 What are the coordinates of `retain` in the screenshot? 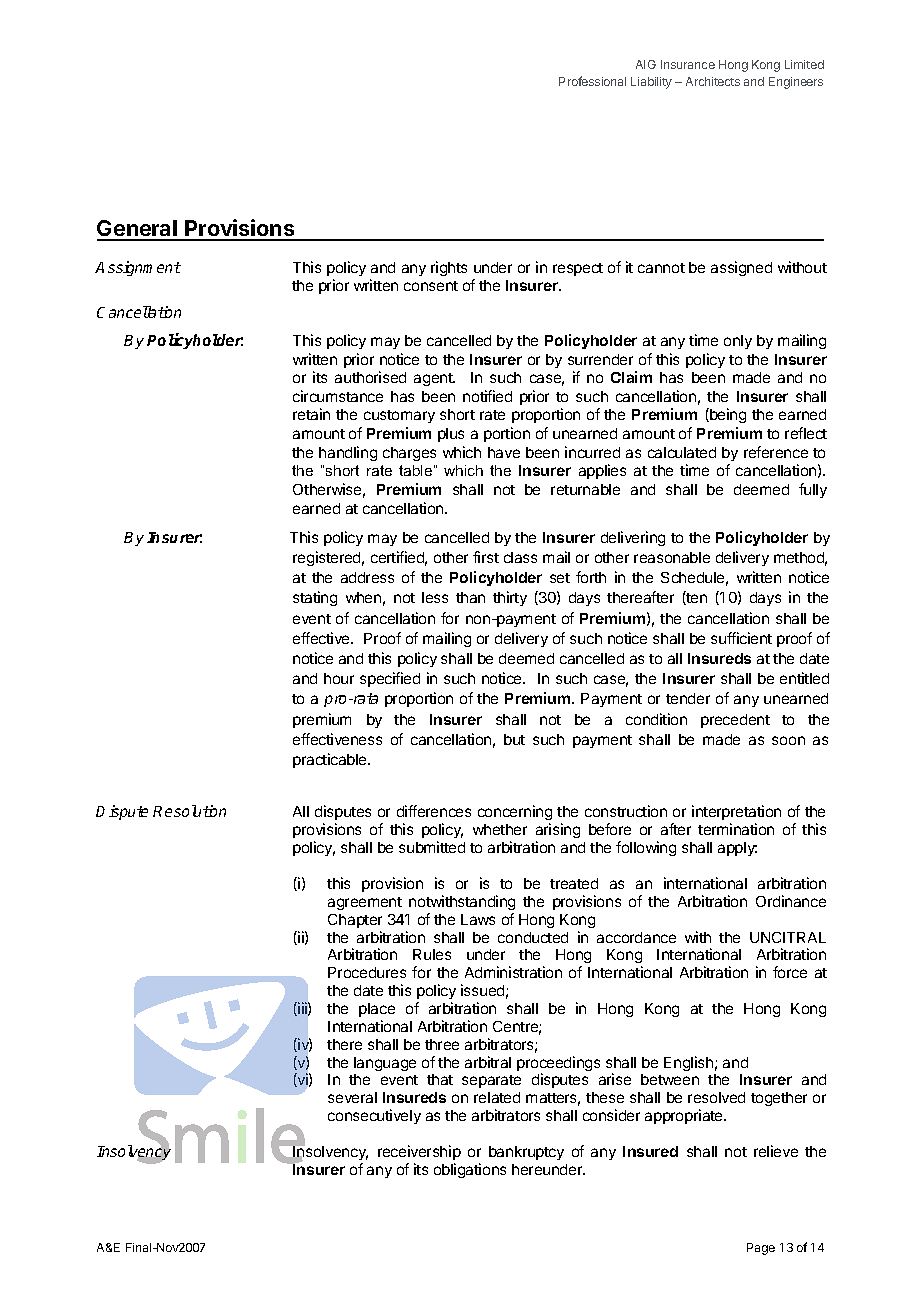 It's located at (311, 414).
